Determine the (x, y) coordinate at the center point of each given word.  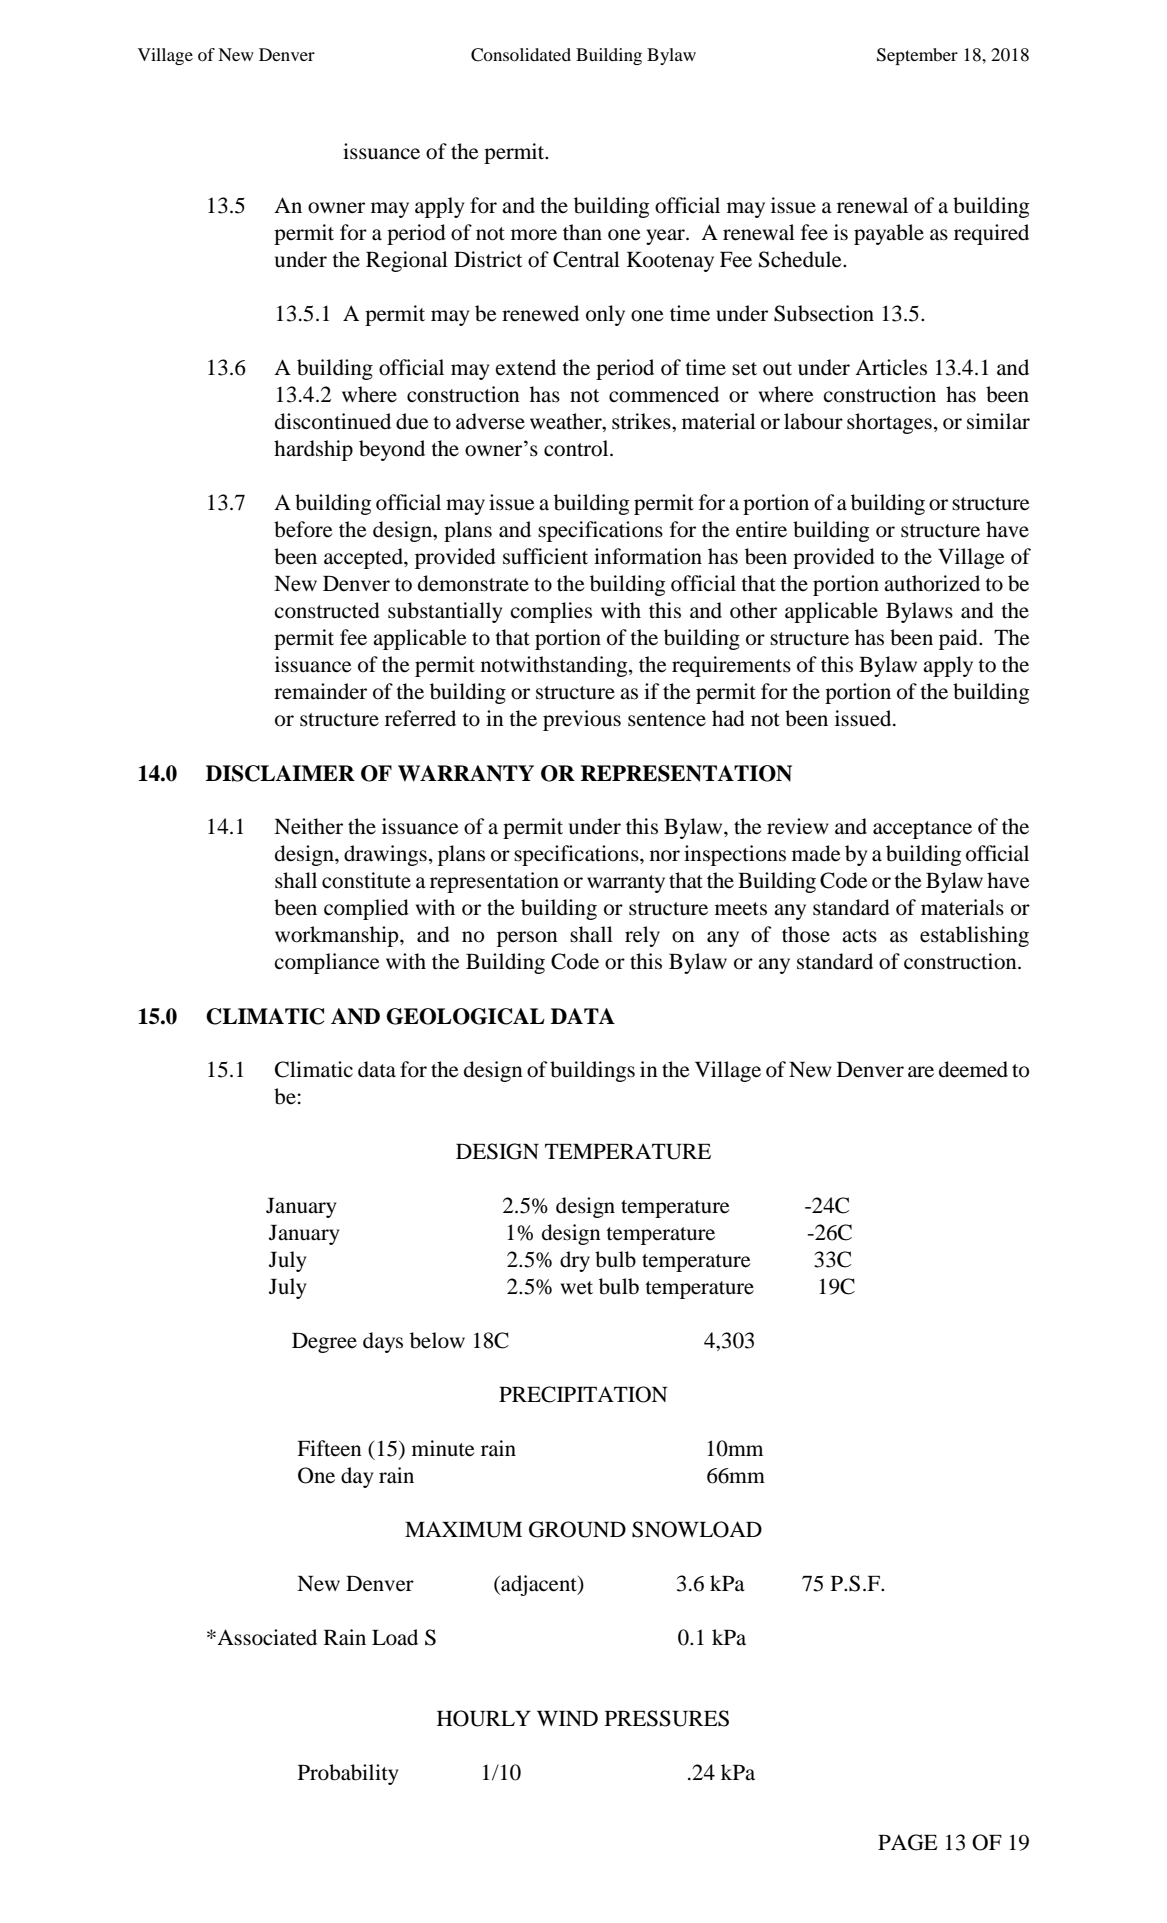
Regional (407, 261)
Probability (348, 1774)
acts (859, 936)
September (917, 56)
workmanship (338, 936)
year (666, 237)
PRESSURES (667, 1718)
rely (642, 936)
